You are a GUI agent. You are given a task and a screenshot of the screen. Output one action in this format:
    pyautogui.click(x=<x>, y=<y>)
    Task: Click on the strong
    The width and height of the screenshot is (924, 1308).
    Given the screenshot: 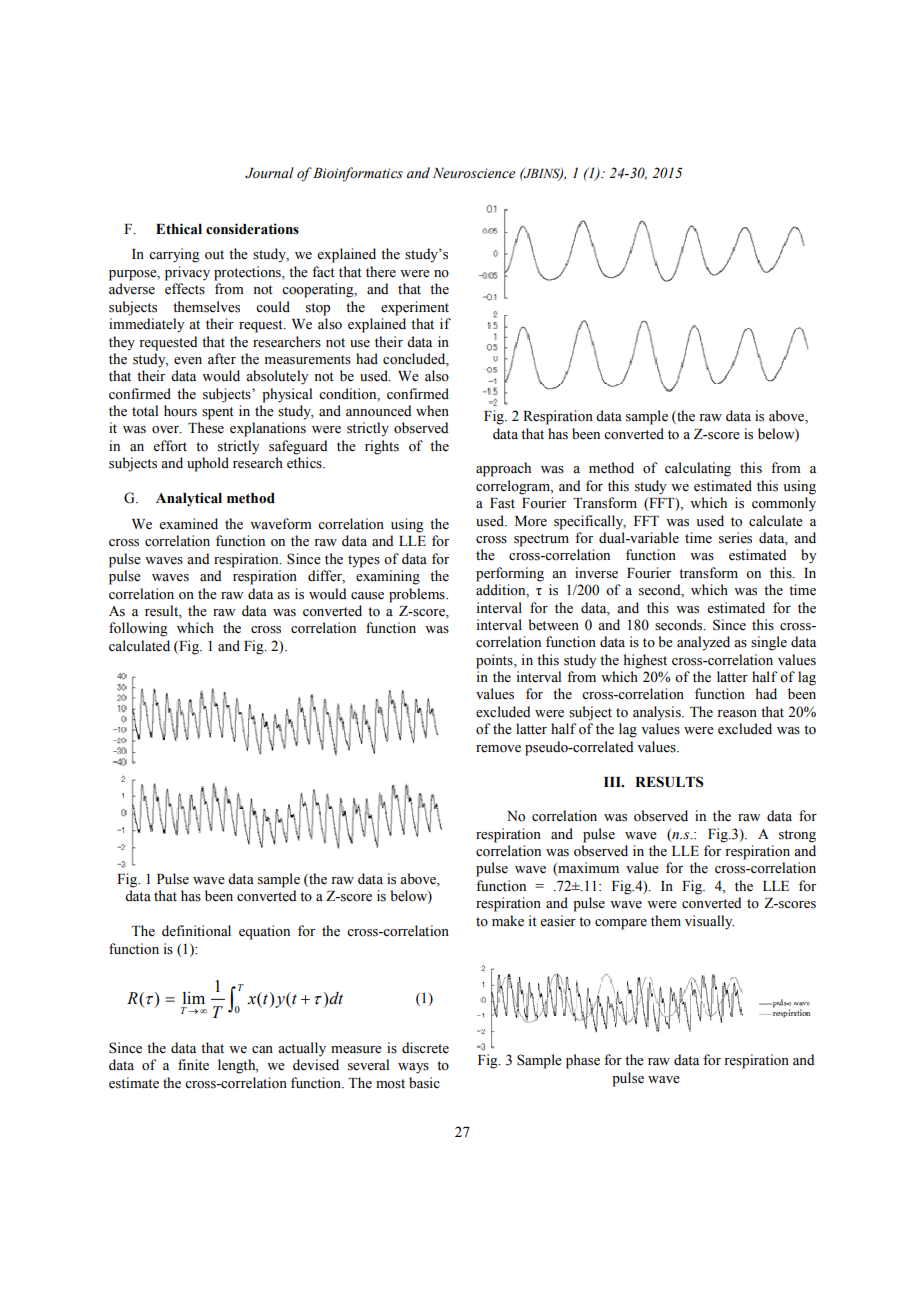 What is the action you would take?
    pyautogui.click(x=797, y=836)
